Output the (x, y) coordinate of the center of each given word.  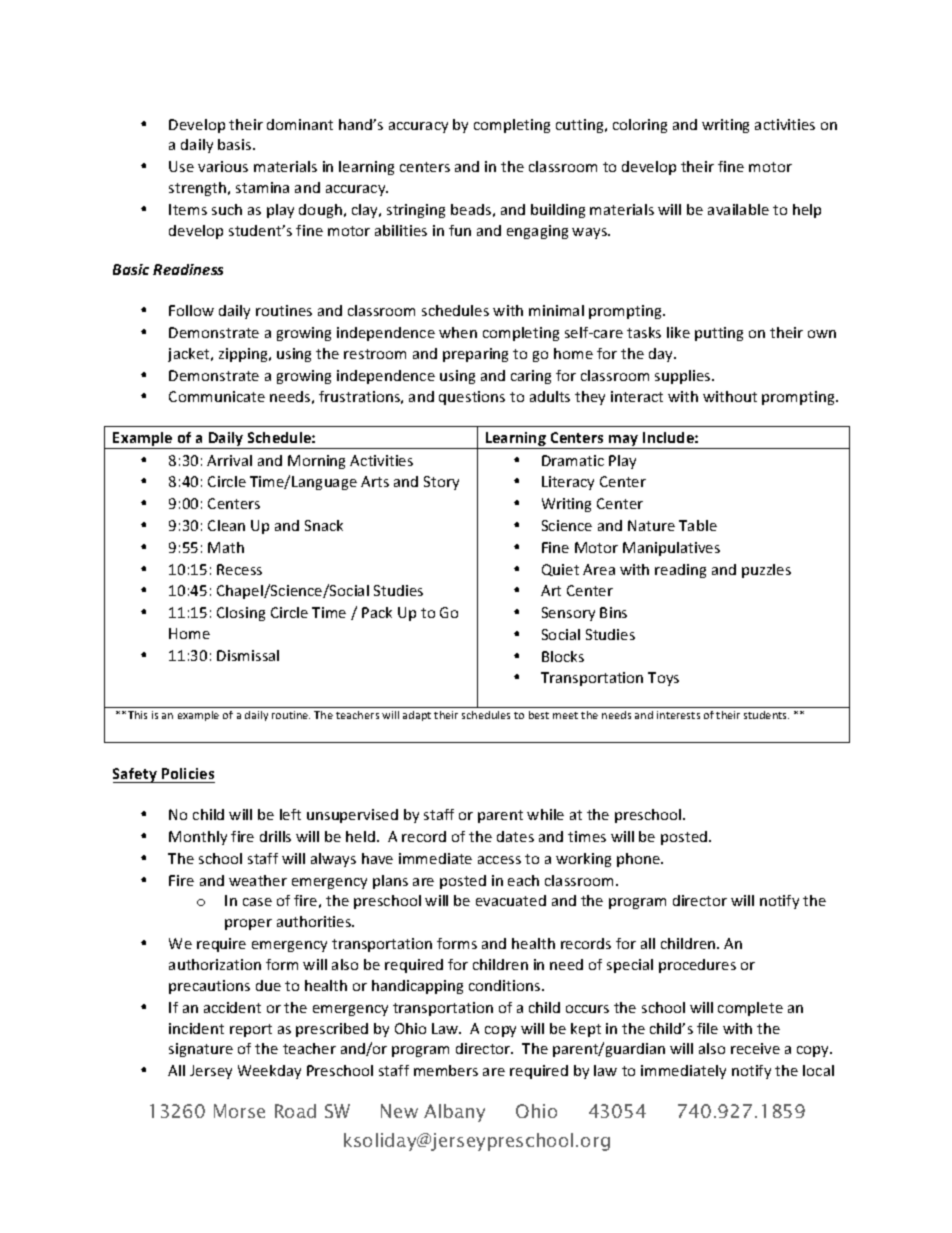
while (545, 814)
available (738, 209)
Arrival (229, 460)
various (223, 166)
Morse (239, 1111)
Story (441, 483)
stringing (416, 211)
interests (678, 715)
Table (698, 525)
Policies (187, 775)
